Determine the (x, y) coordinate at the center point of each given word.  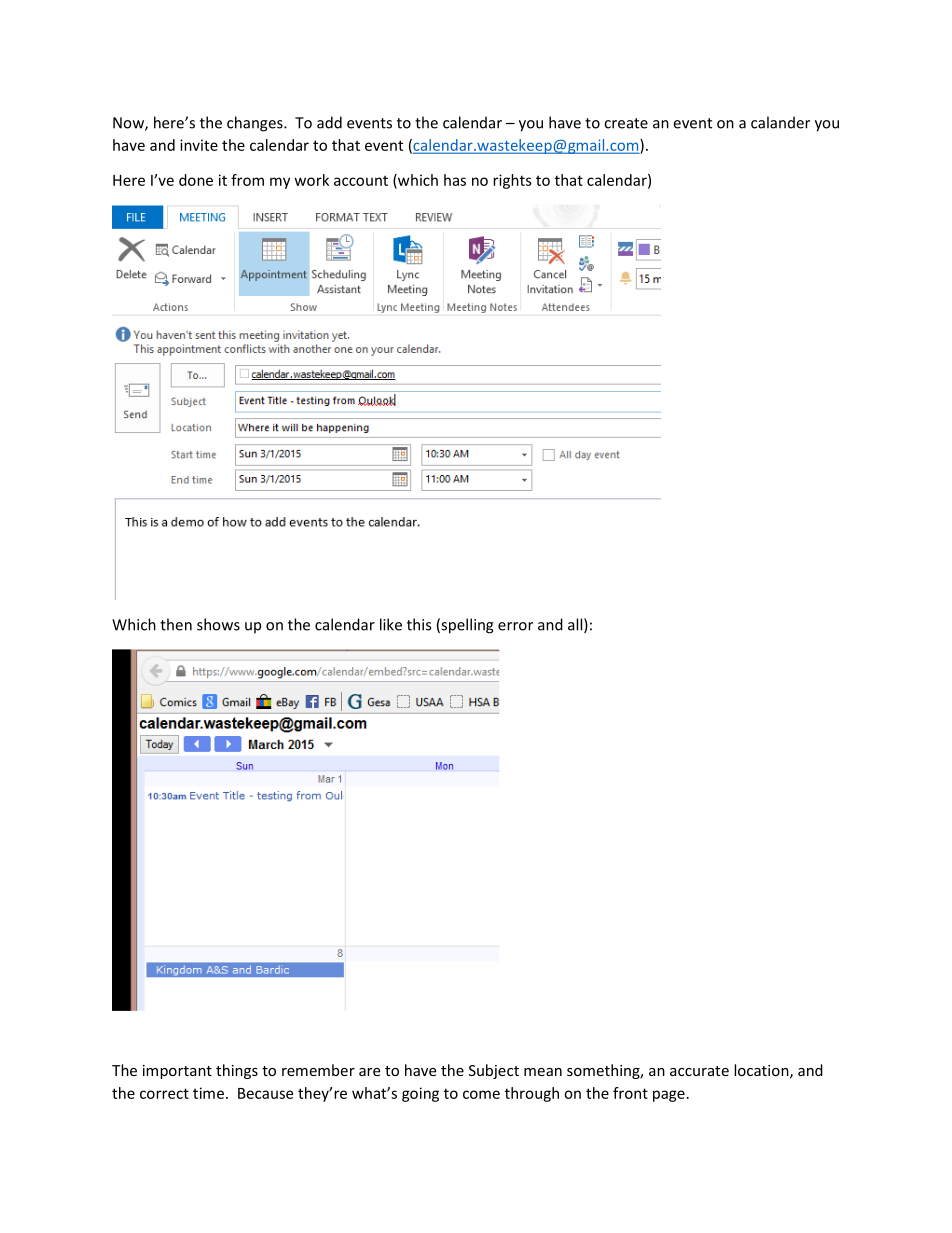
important (177, 1072)
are (369, 1072)
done (196, 180)
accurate (699, 1071)
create (626, 123)
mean (543, 1072)
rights (512, 181)
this (419, 624)
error (515, 626)
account (361, 181)
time (208, 1093)
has (455, 180)
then (176, 624)
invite (199, 145)
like (391, 624)
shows (218, 624)
